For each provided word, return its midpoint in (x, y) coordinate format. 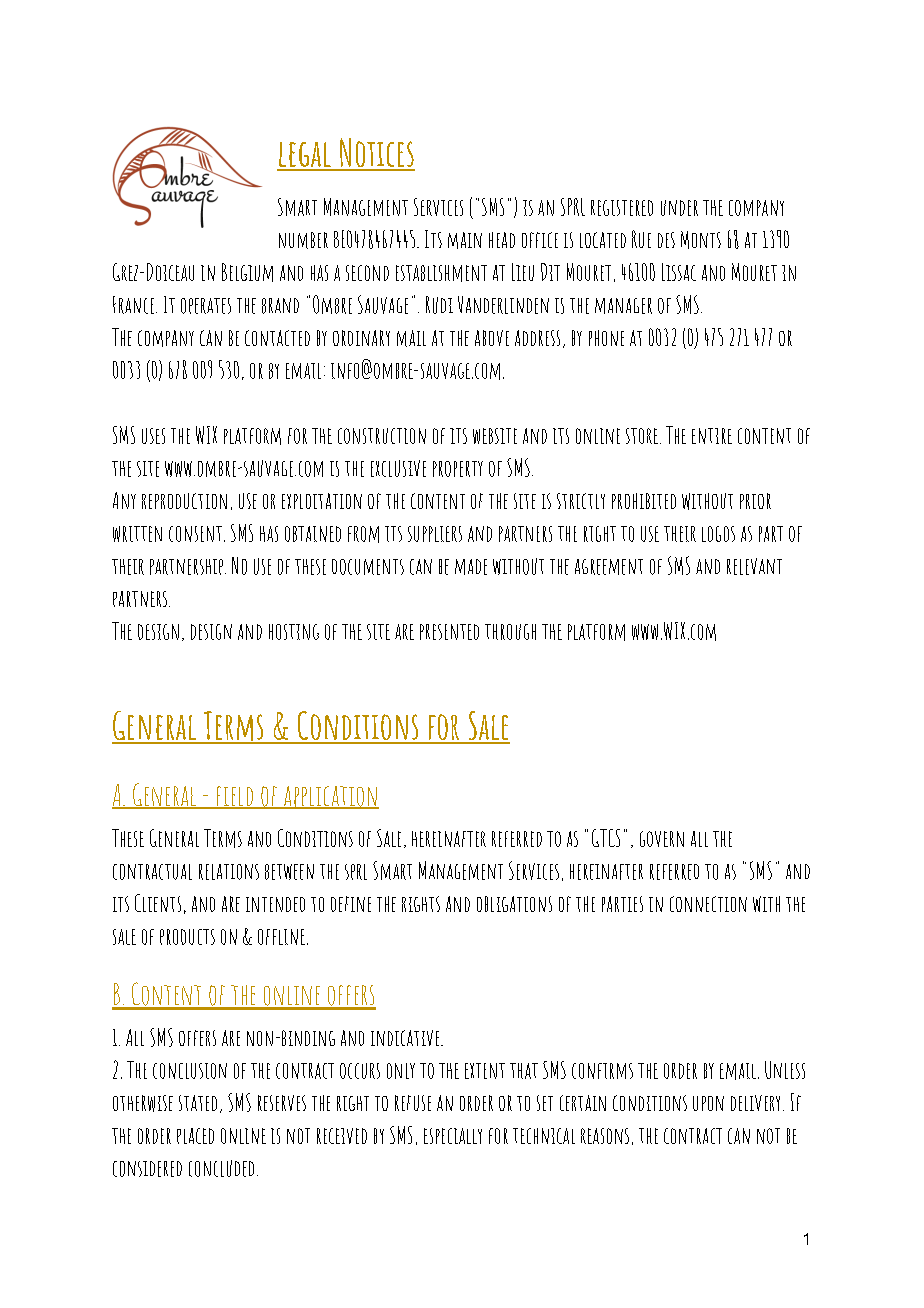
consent (195, 534)
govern (662, 839)
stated (198, 1103)
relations (229, 872)
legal (305, 156)
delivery (755, 1103)
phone (606, 338)
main (465, 240)
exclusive (398, 468)
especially (453, 1136)
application (330, 797)
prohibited (644, 501)
